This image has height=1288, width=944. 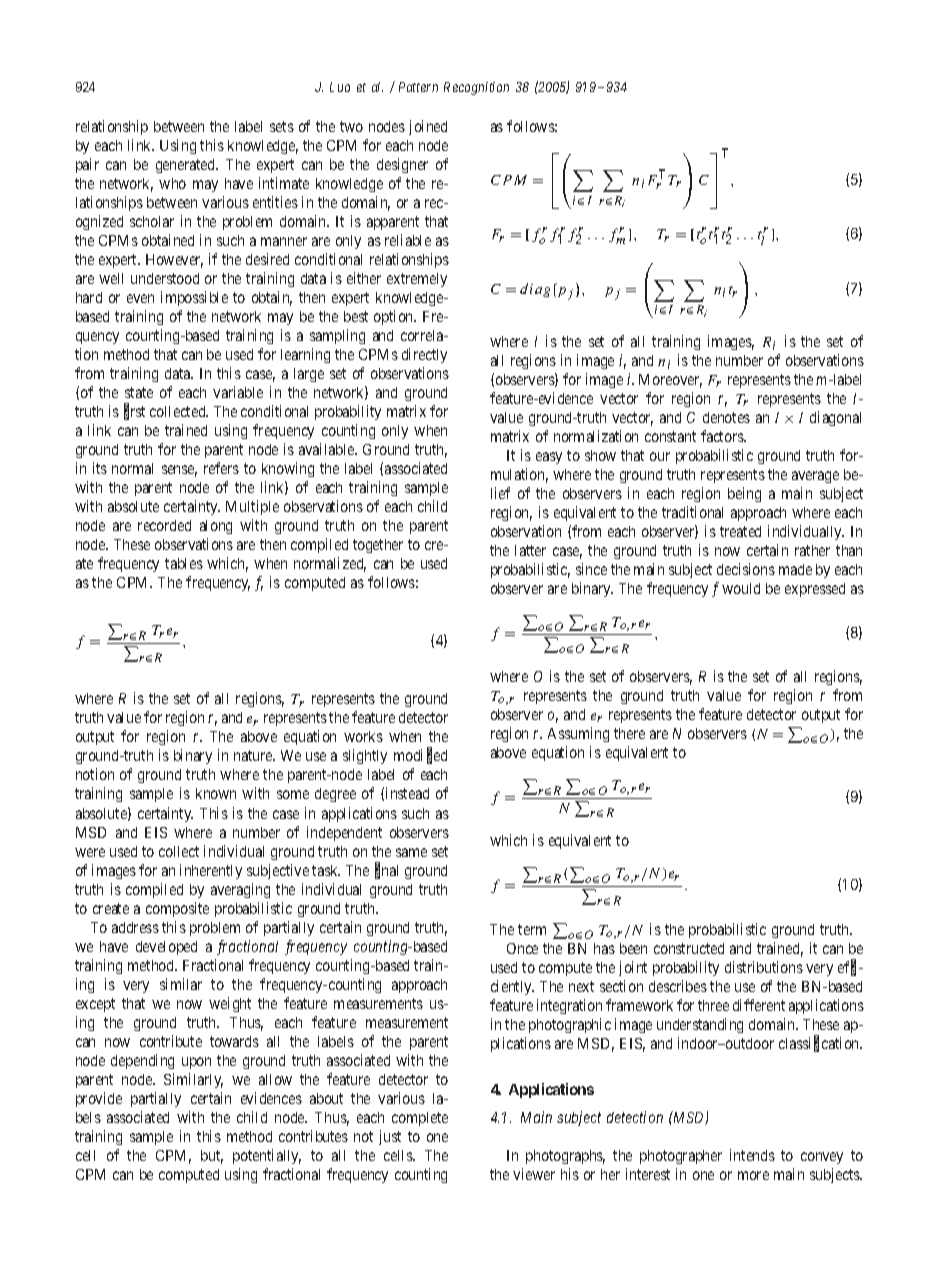 What do you see at coordinates (689, 948) in the image?
I see `constructed` at bounding box center [689, 948].
